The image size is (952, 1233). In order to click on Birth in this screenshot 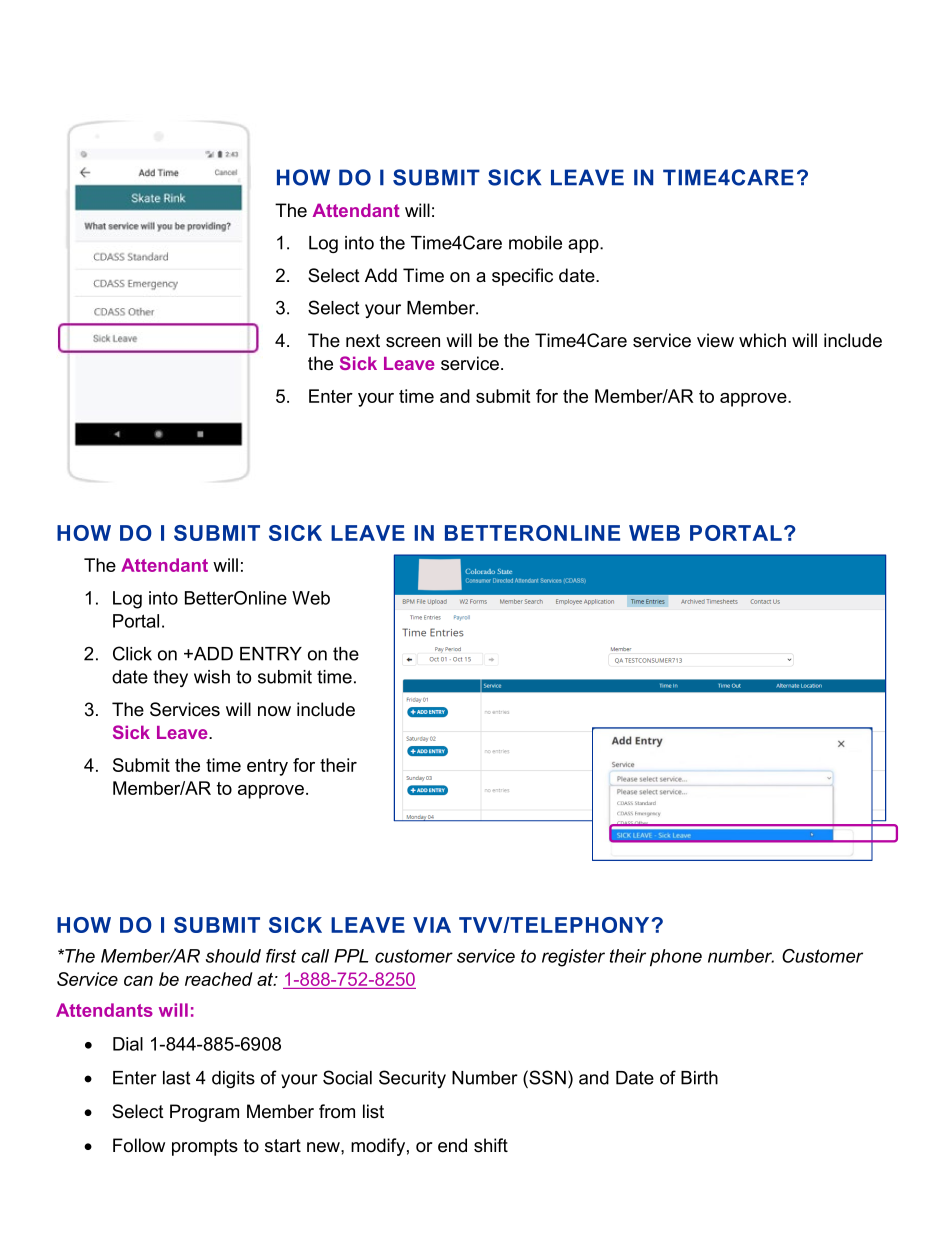, I will do `click(699, 1078)`.
